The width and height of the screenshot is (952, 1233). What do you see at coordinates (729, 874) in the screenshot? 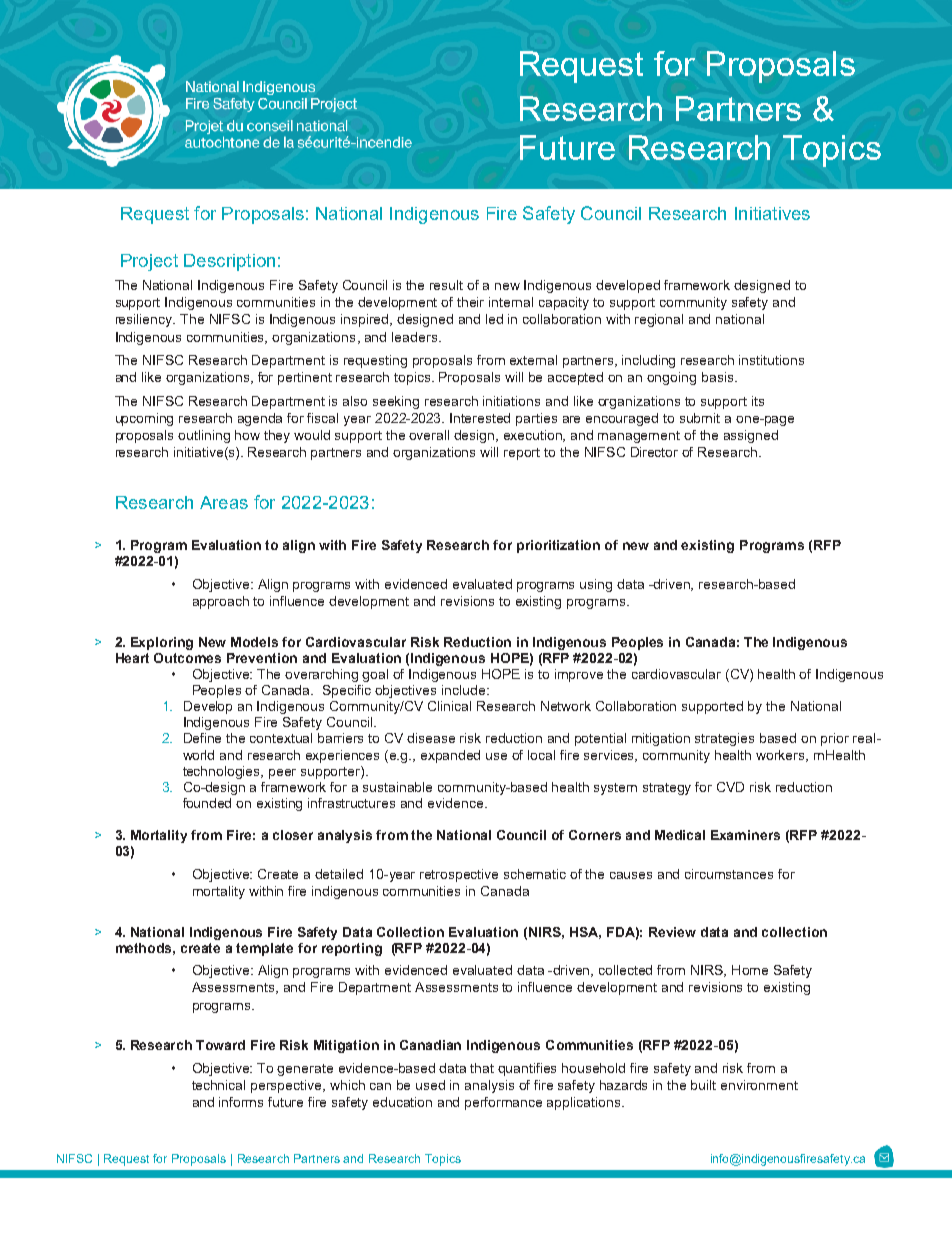
I see `circumstances` at bounding box center [729, 874].
